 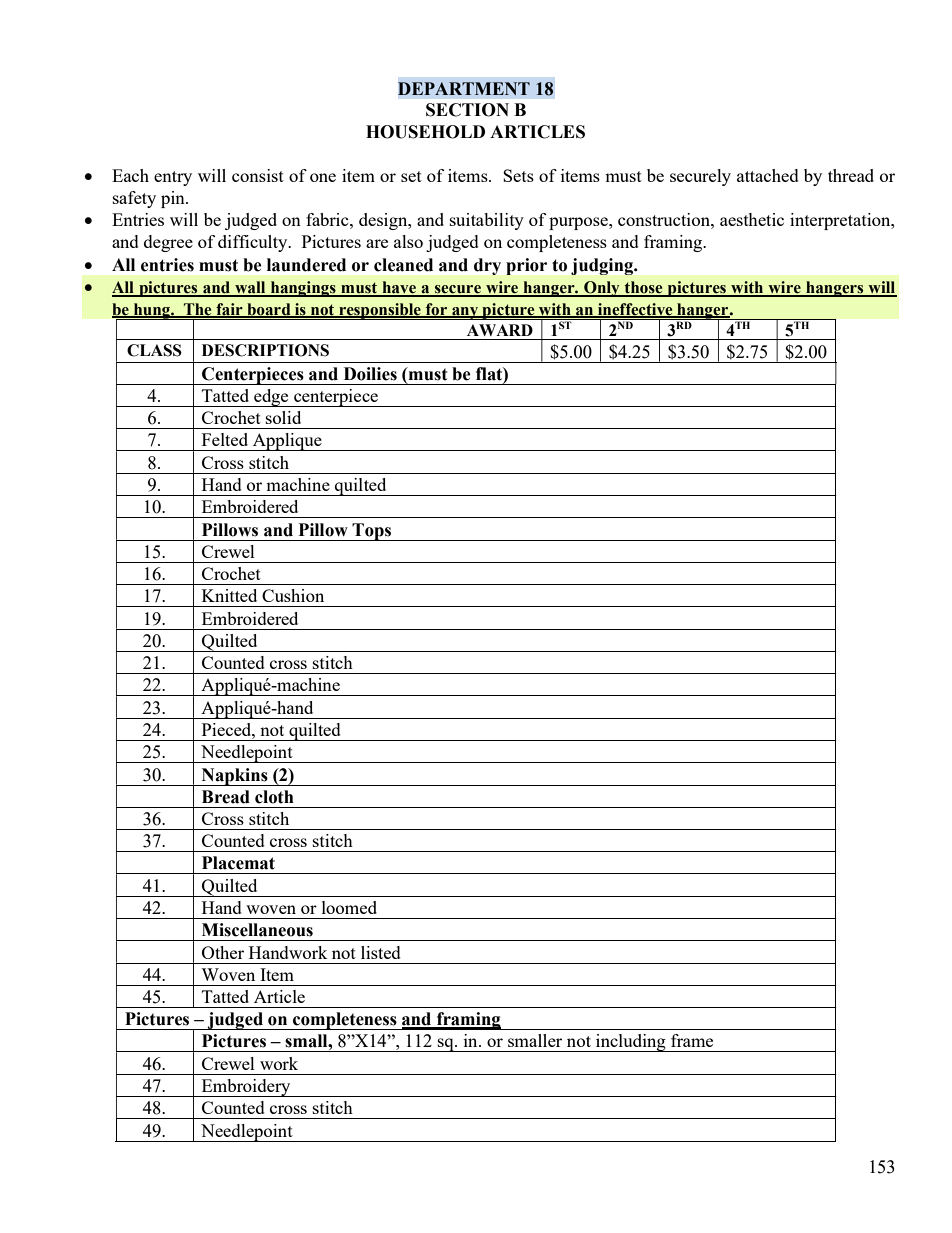 I want to click on frame, so click(x=692, y=1040).
